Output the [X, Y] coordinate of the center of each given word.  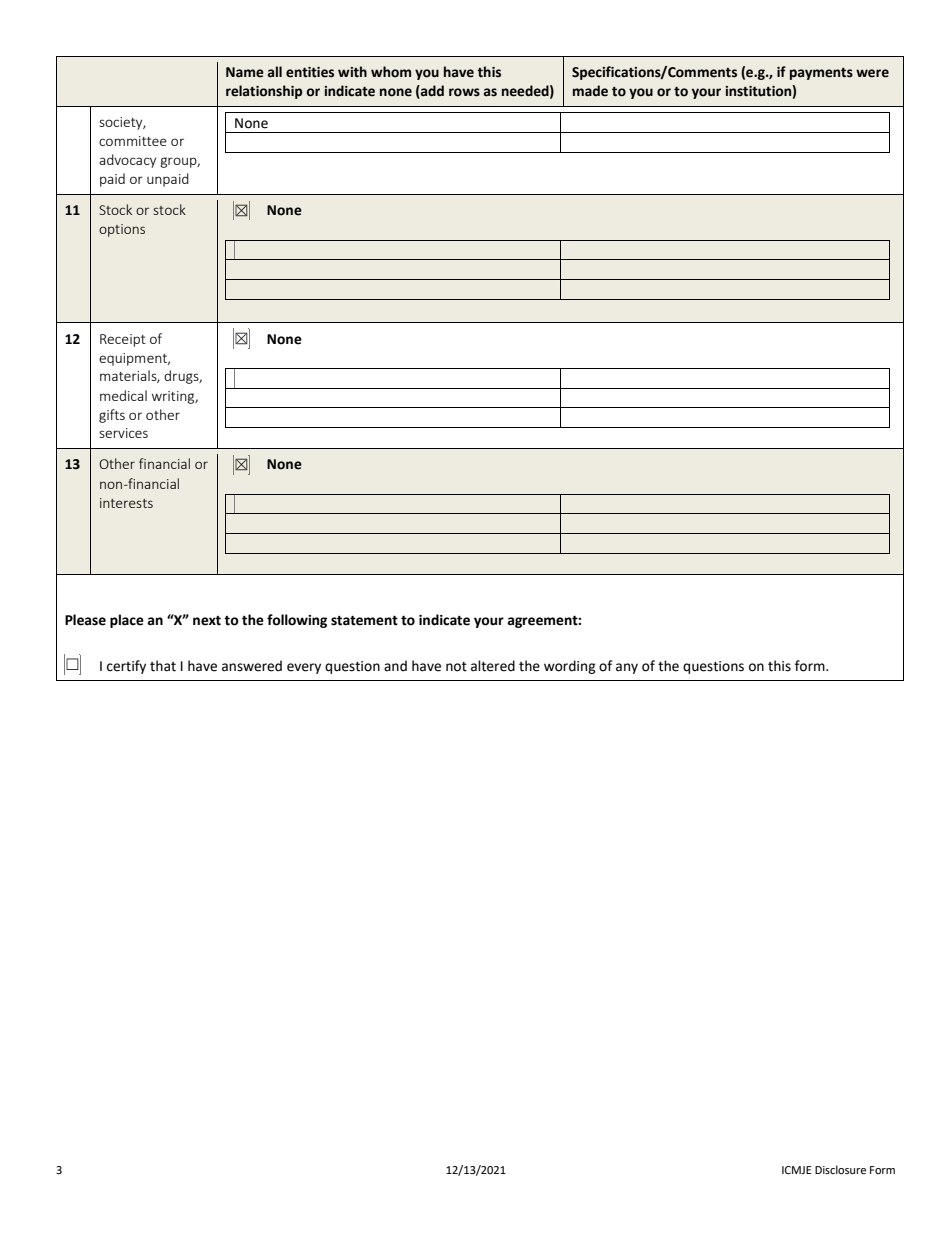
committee [133, 141]
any [627, 668]
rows [464, 92]
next [207, 621]
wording [570, 667]
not [456, 667]
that [163, 666]
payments [821, 74]
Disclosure [840, 1170]
